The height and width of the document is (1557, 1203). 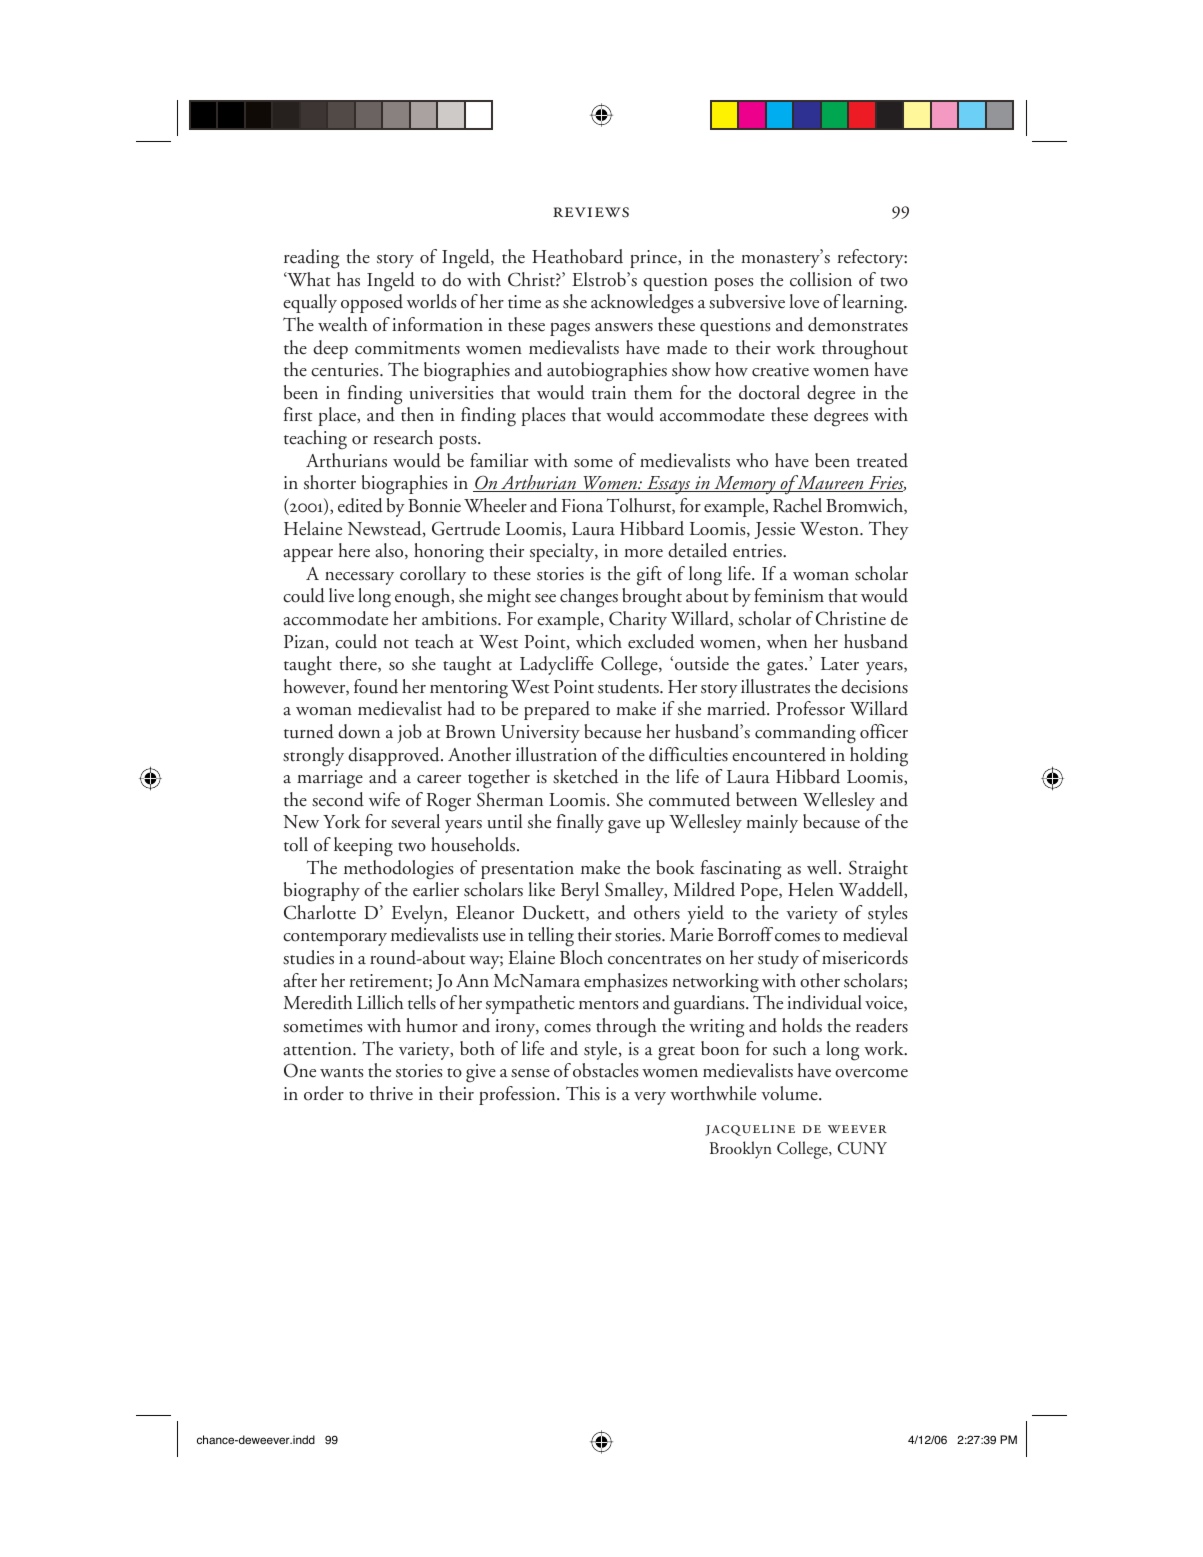 I want to click on reading, so click(x=311, y=259).
